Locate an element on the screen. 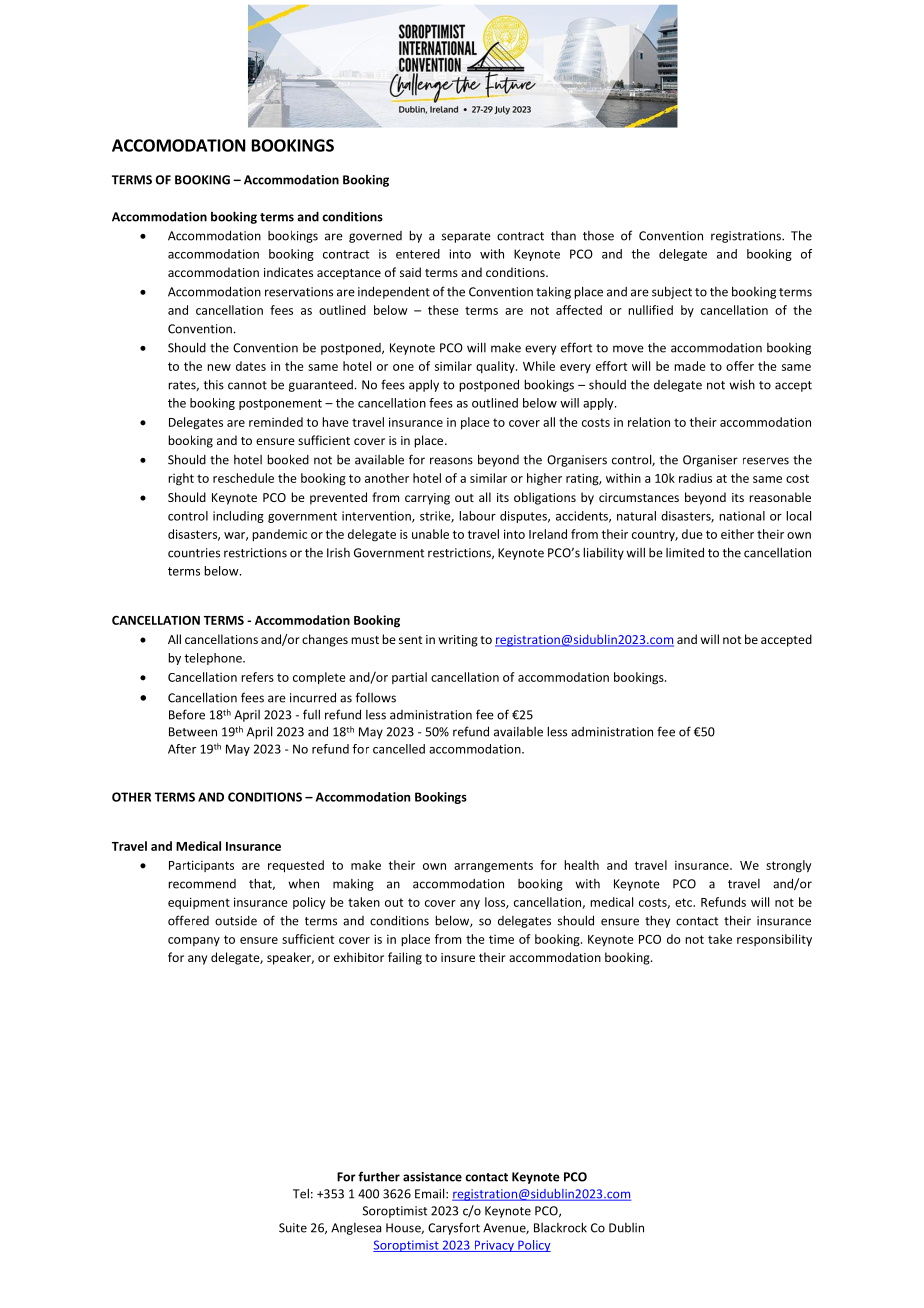  writing is located at coordinates (458, 641).
